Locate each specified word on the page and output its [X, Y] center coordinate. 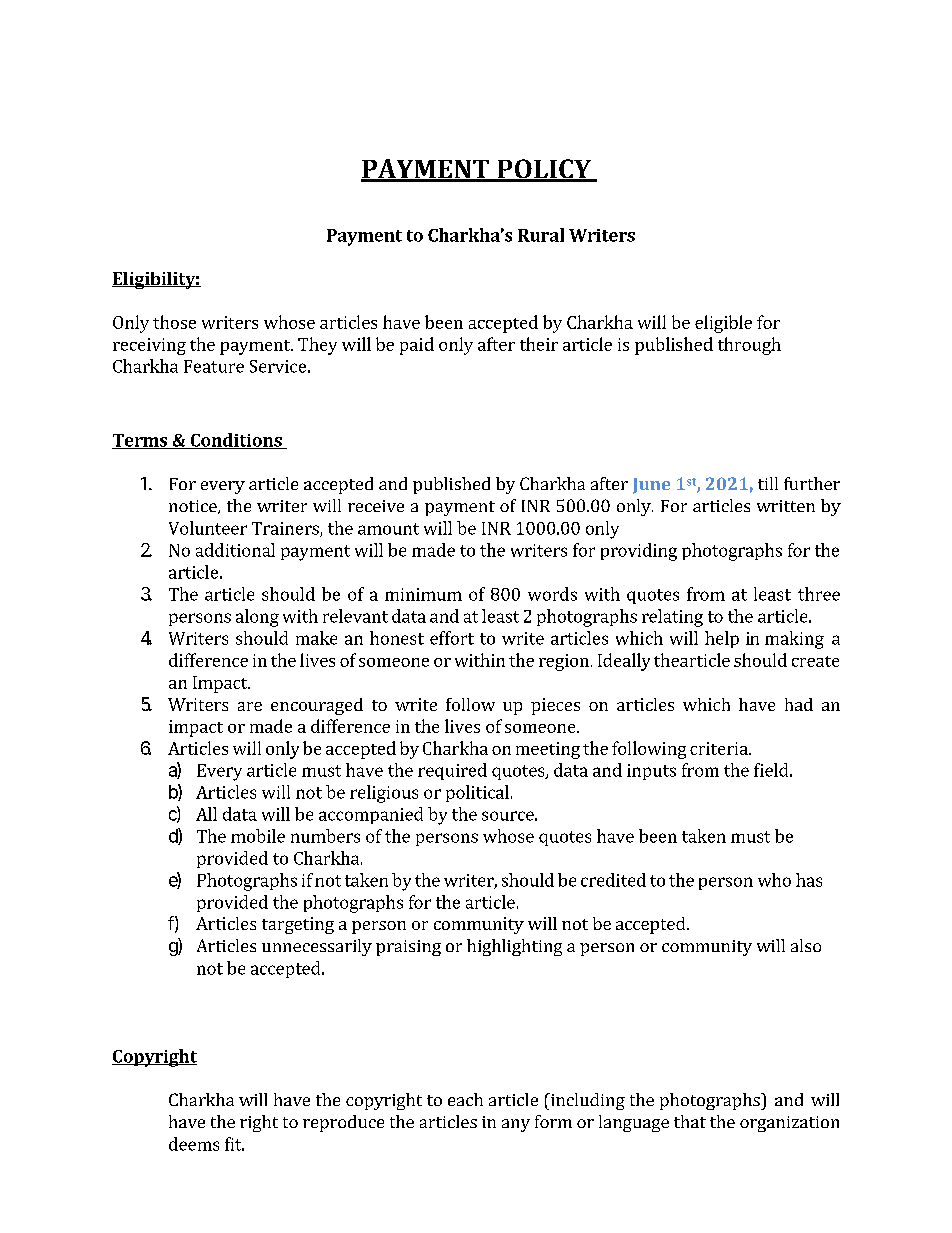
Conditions [236, 441]
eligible [723, 324]
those [174, 322]
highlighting [514, 947]
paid [417, 346]
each [465, 1099]
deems [194, 1144]
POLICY [544, 170]
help [722, 639]
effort [452, 638]
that [690, 1121]
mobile [258, 836]
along [257, 618]
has [809, 880]
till [768, 483]
